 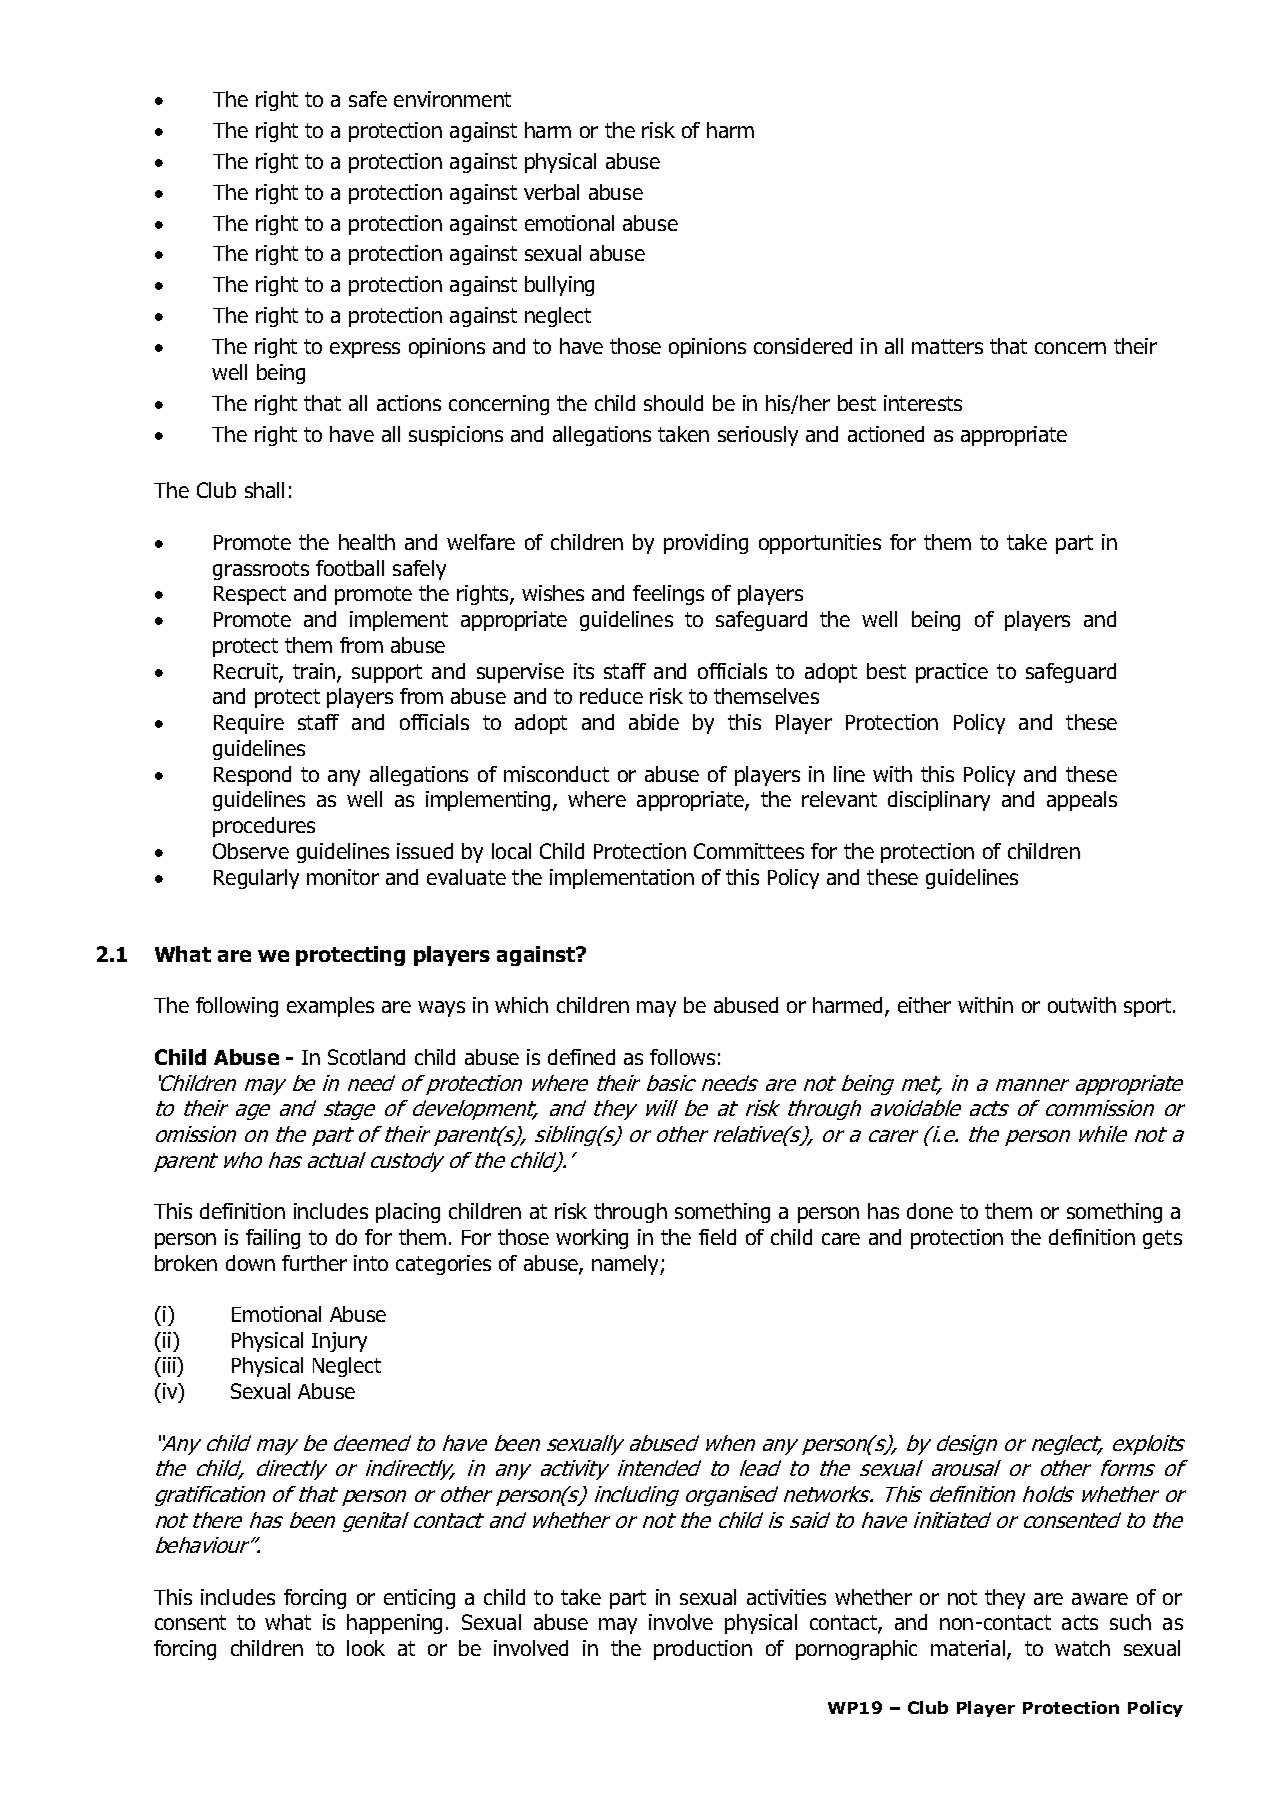 I want to click on verbal, so click(x=551, y=192).
